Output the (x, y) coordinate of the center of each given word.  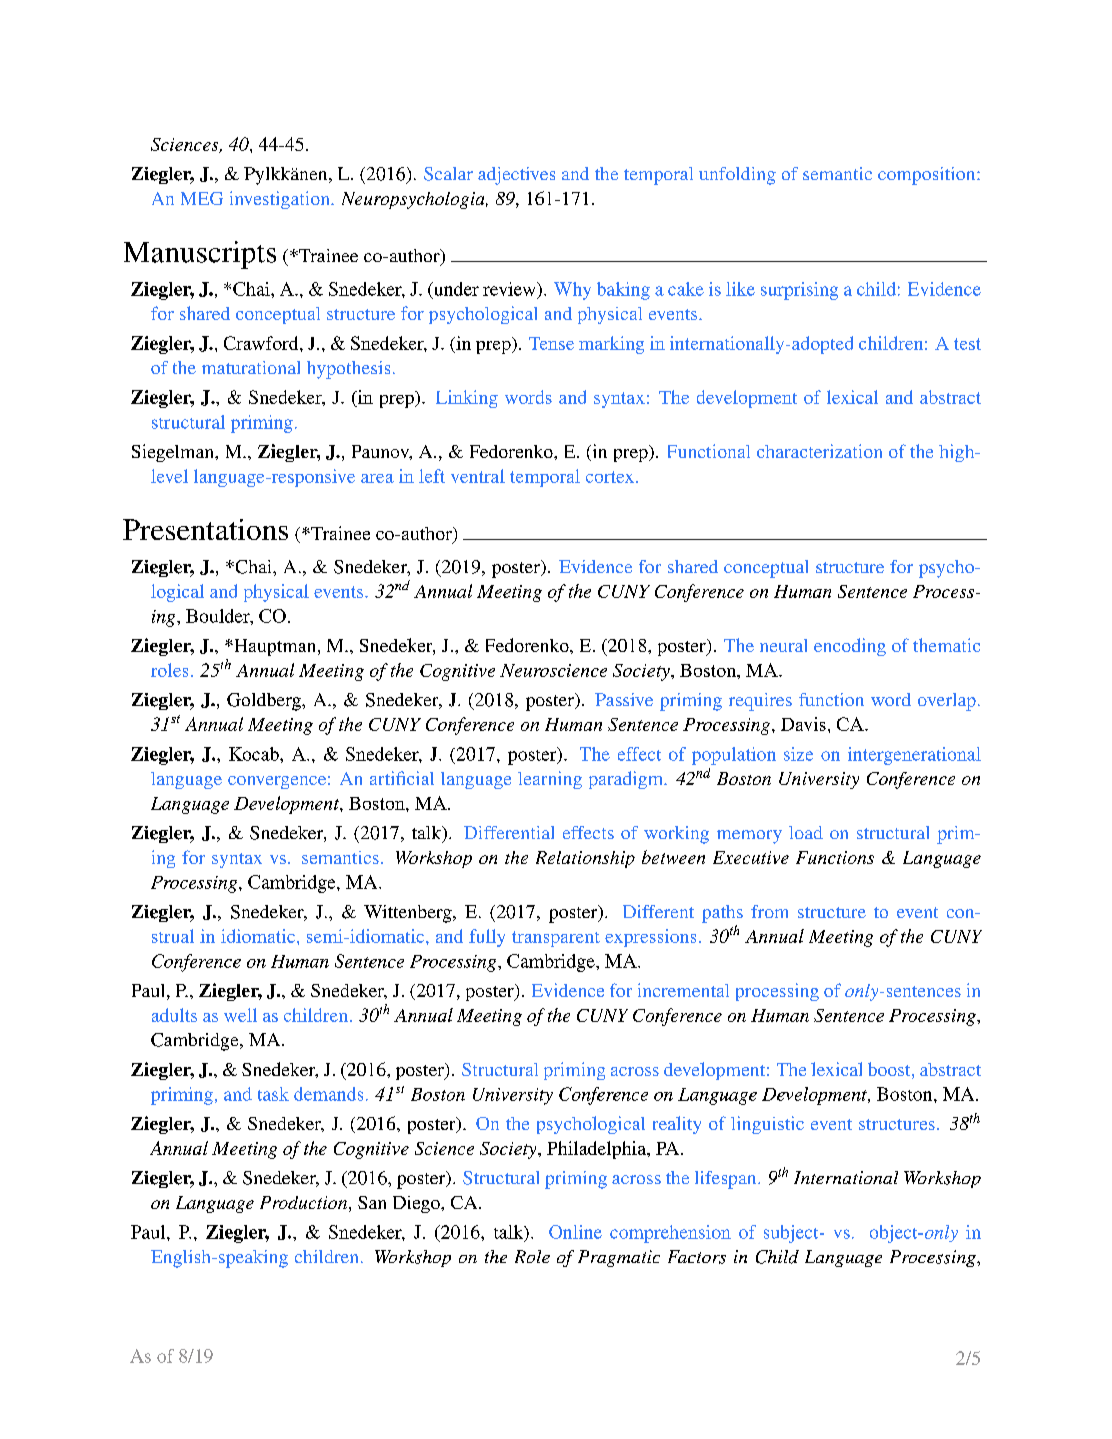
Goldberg (265, 702)
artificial (402, 778)
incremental (683, 990)
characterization (819, 451)
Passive (624, 699)
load (806, 832)
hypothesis (348, 370)
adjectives (516, 176)
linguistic (767, 1125)
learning (550, 780)
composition (928, 176)
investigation (281, 200)
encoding (850, 647)
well (240, 1015)
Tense (551, 343)
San (372, 1202)
